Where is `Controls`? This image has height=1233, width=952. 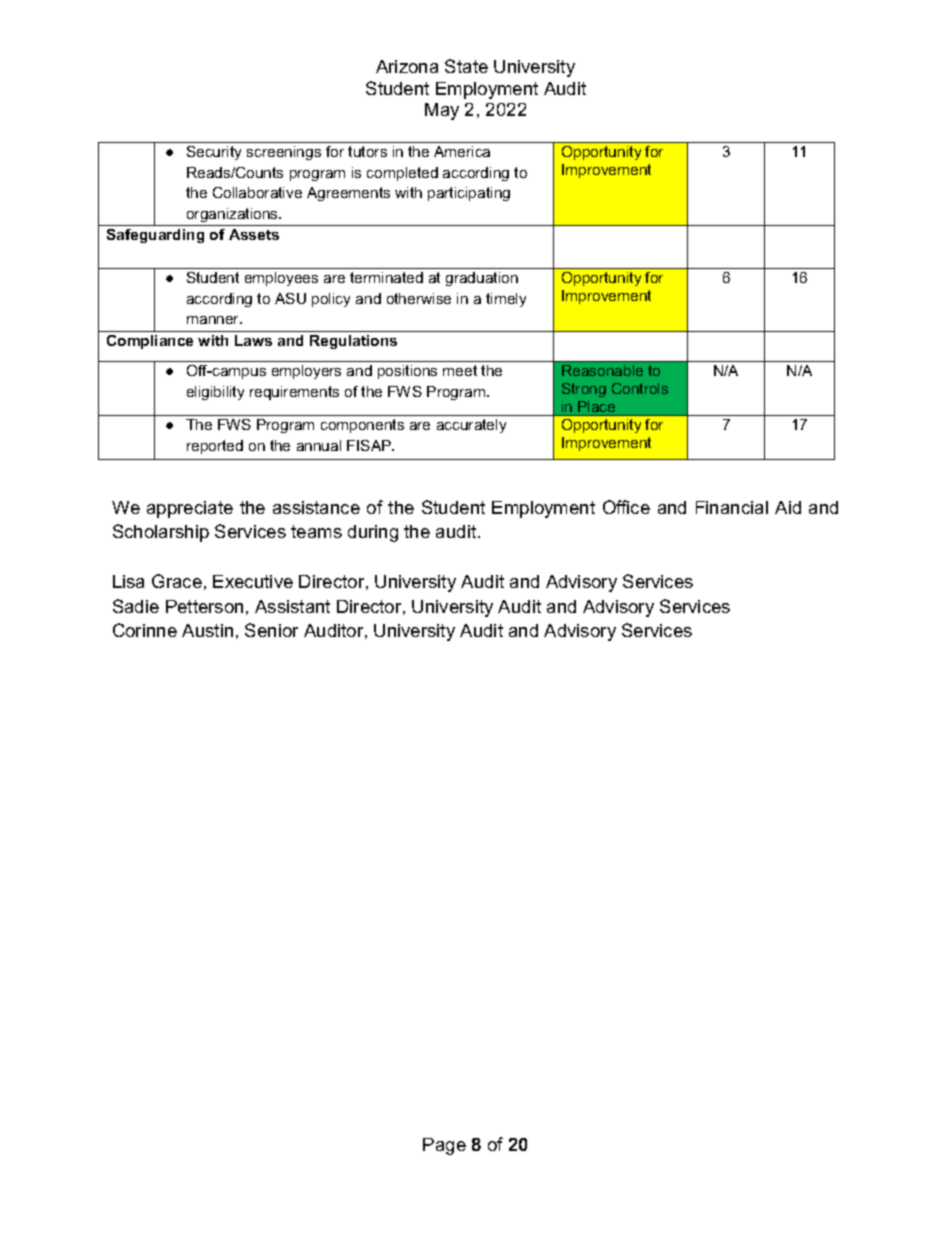
Controls is located at coordinates (640, 388).
